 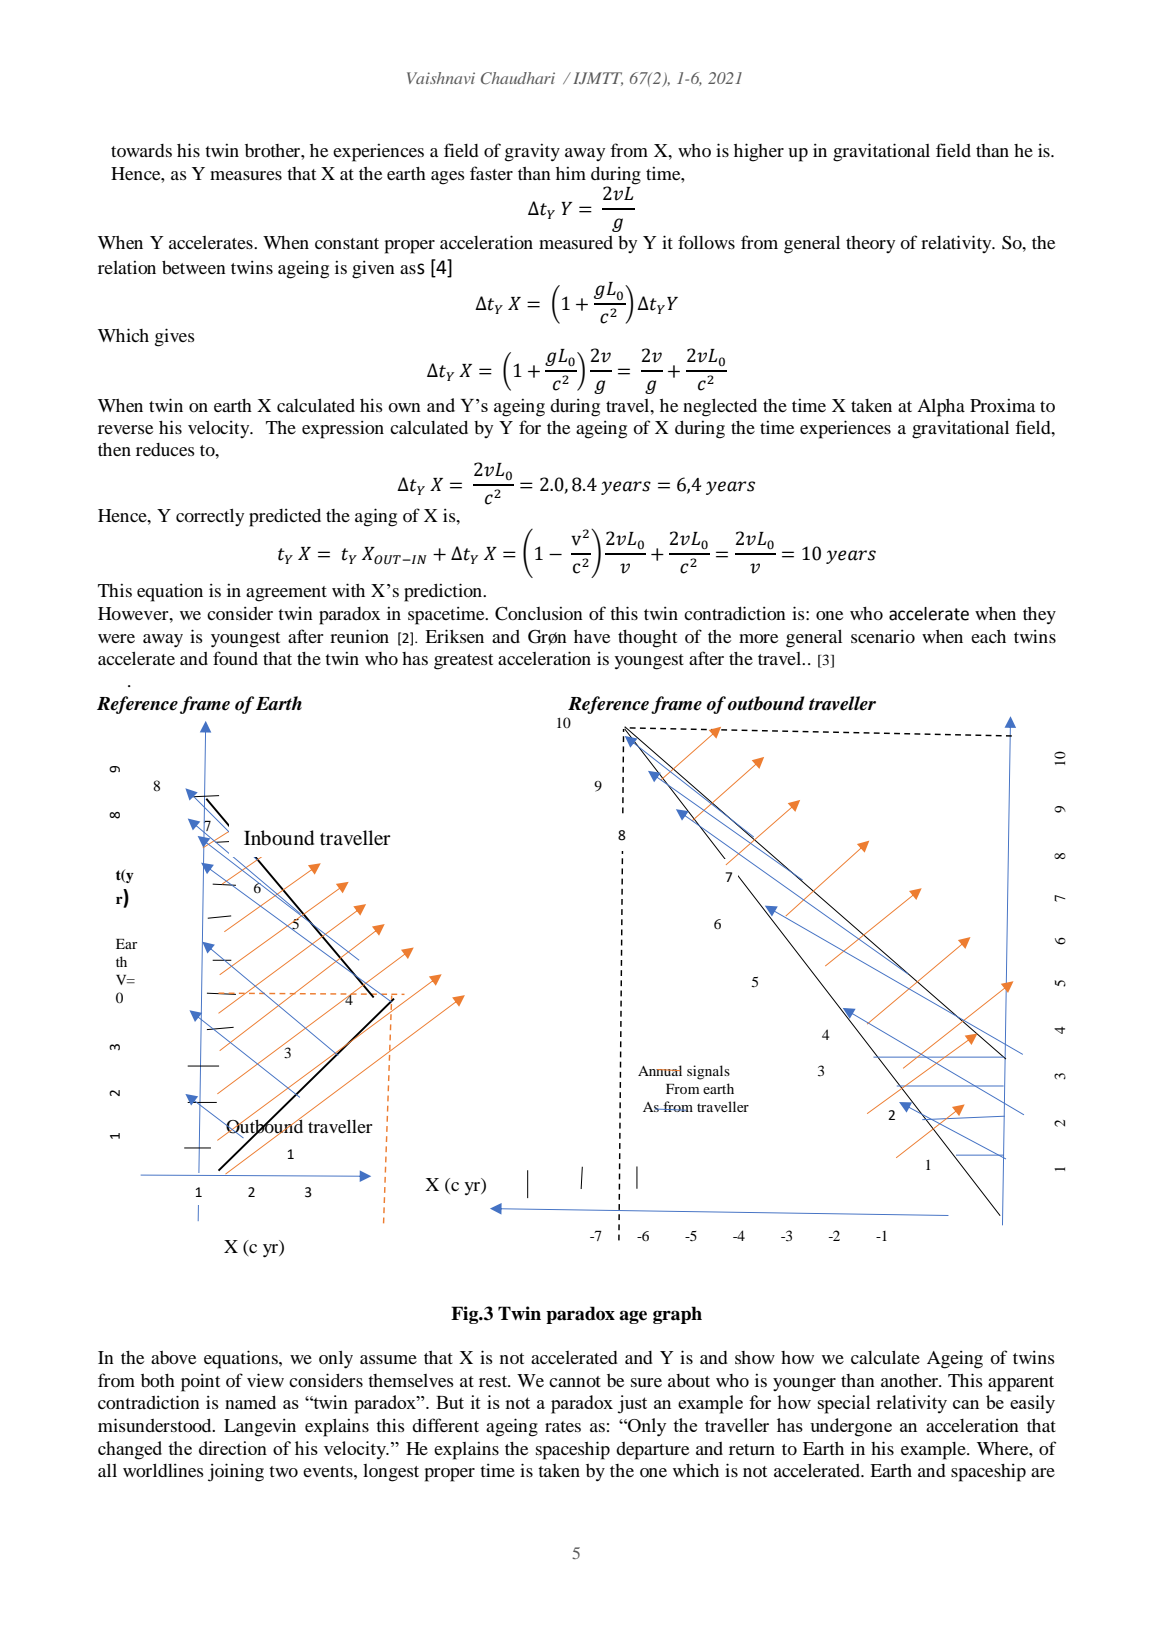 I want to click on scenario, so click(x=883, y=636).
